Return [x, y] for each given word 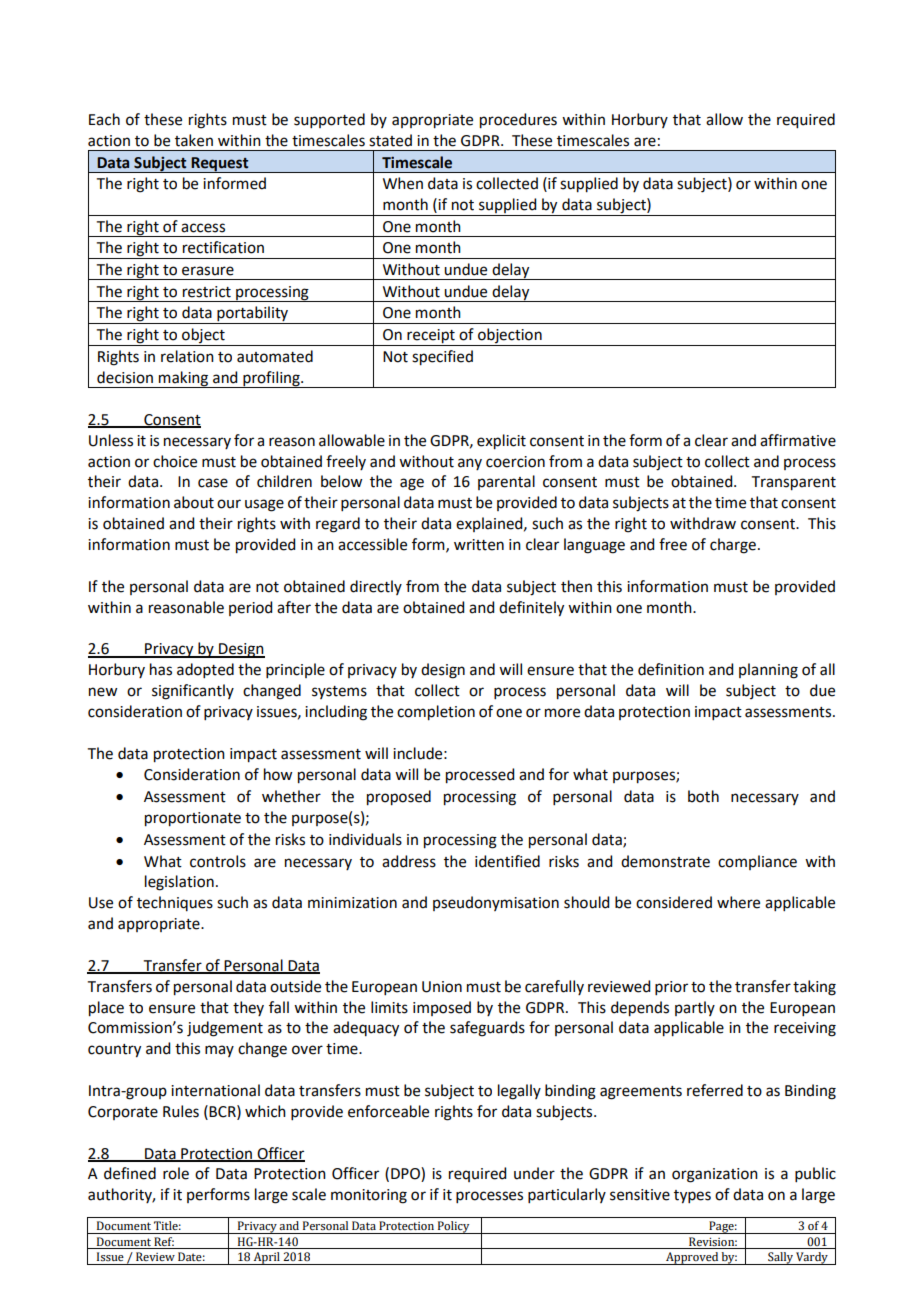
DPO [406, 1174]
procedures [518, 121]
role [176, 1173]
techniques [175, 903]
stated [390, 140]
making [184, 379]
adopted [205, 670]
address [409, 861]
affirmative [798, 440]
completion [436, 713]
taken [194, 140]
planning [768, 671]
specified [442, 358]
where [738, 902]
